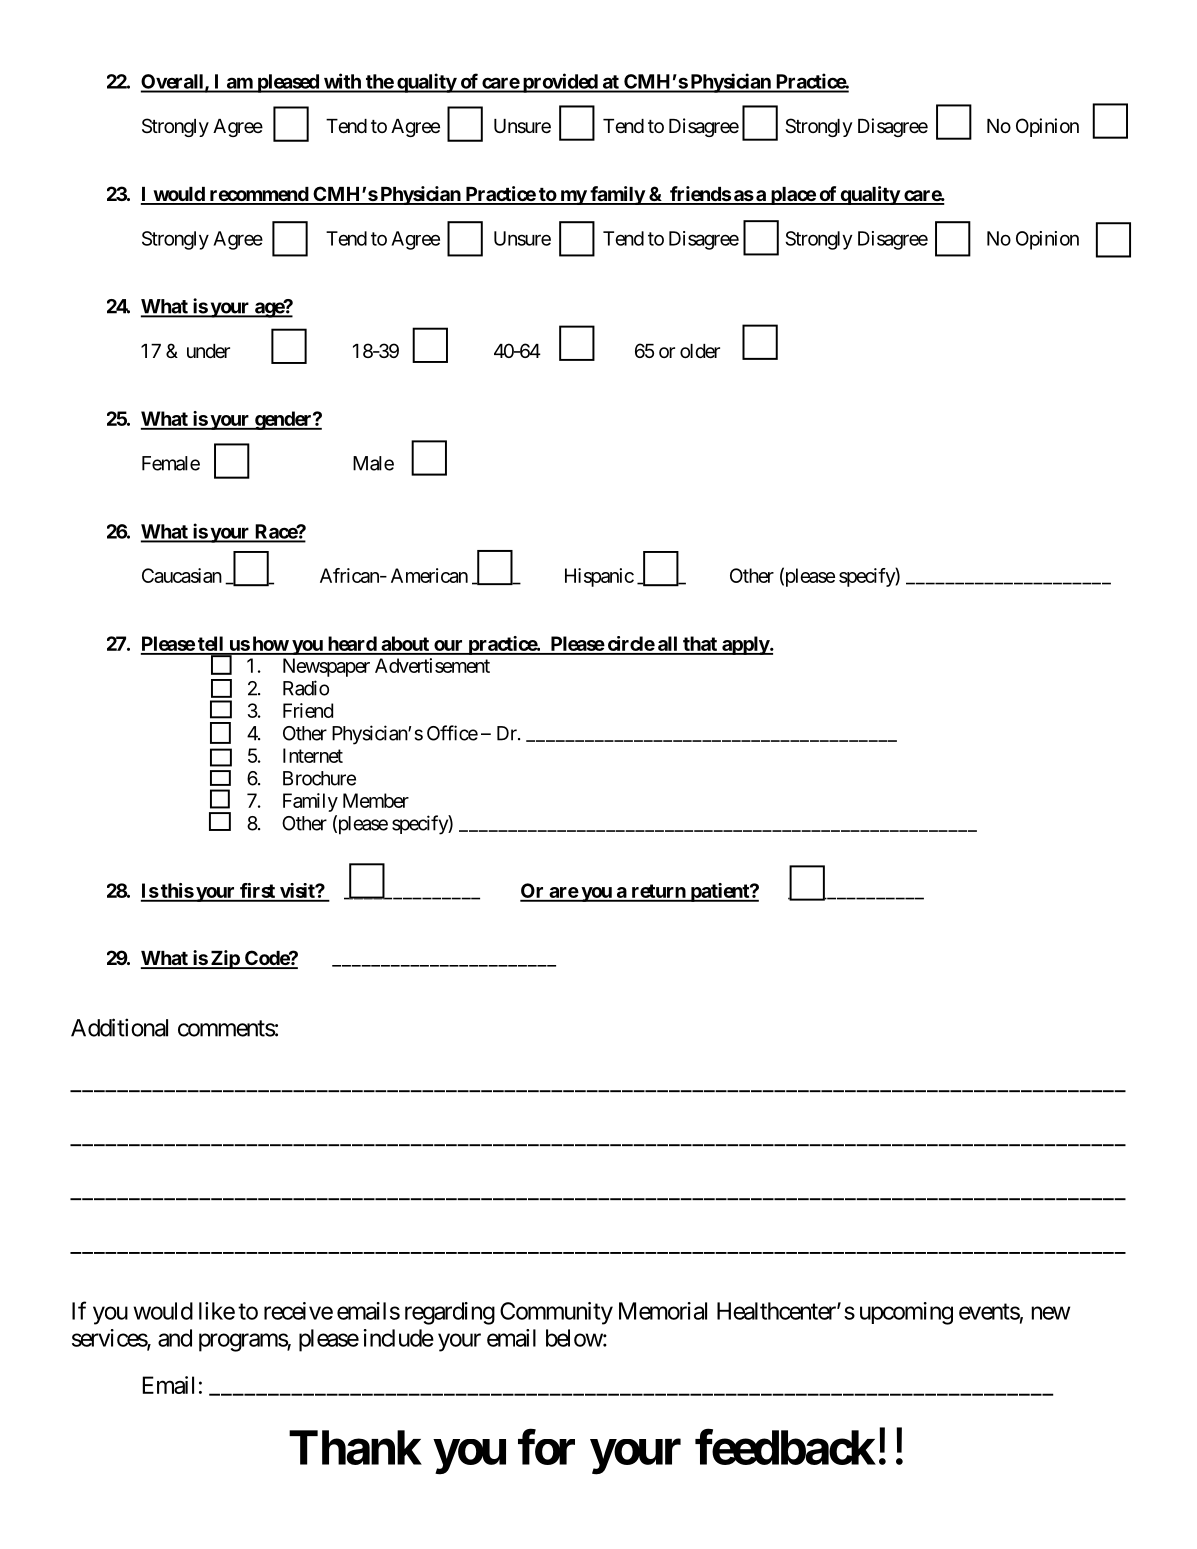 This screenshot has width=1197, height=1549. Describe the element at coordinates (556, 1313) in the screenshot. I see `Community` at that location.
